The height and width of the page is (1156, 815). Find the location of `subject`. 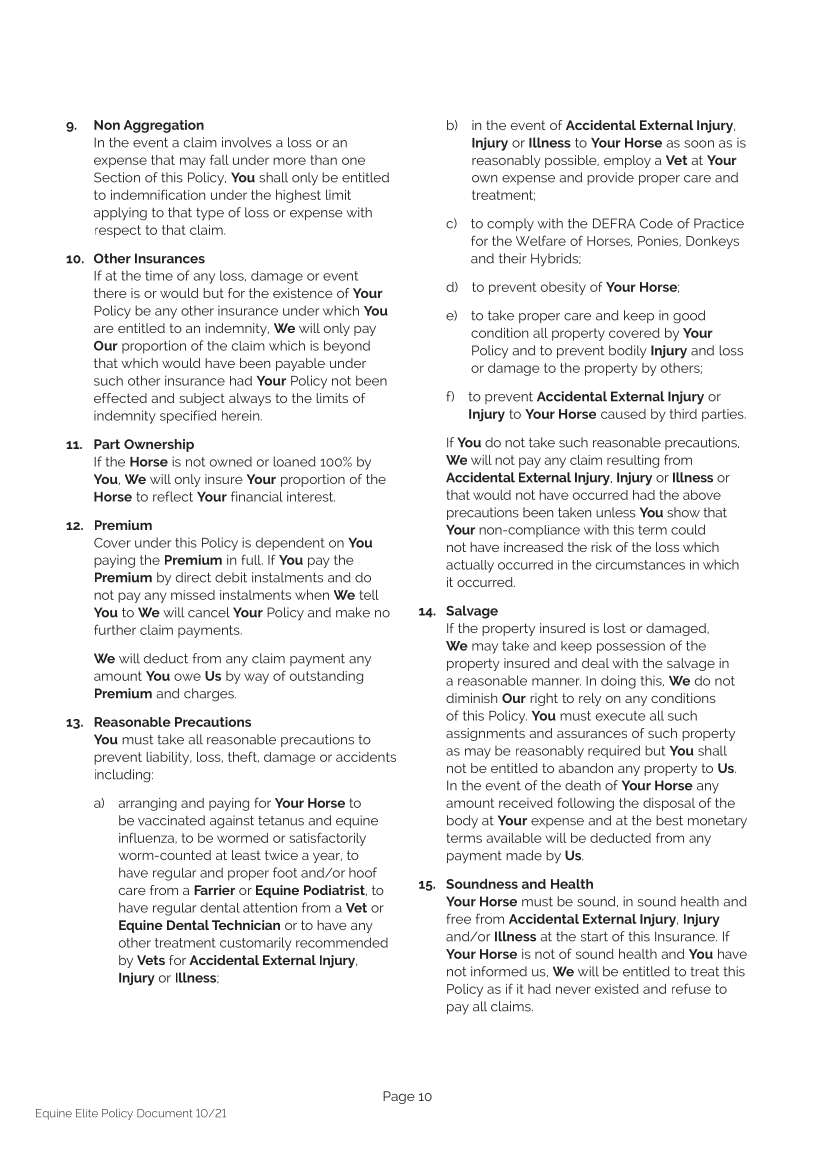

subject is located at coordinates (202, 399).
